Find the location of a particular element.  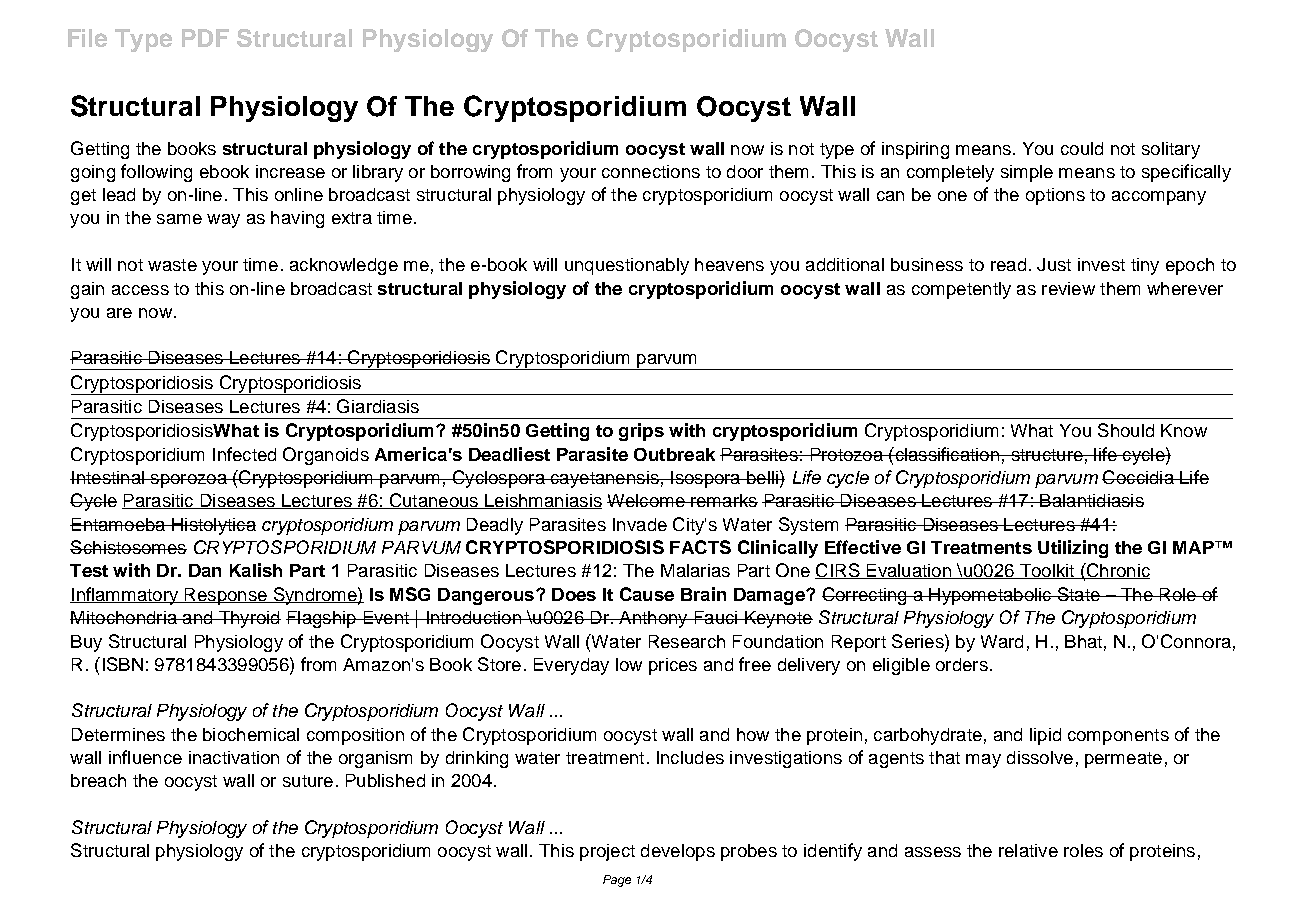

unquestionably is located at coordinates (627, 266).
